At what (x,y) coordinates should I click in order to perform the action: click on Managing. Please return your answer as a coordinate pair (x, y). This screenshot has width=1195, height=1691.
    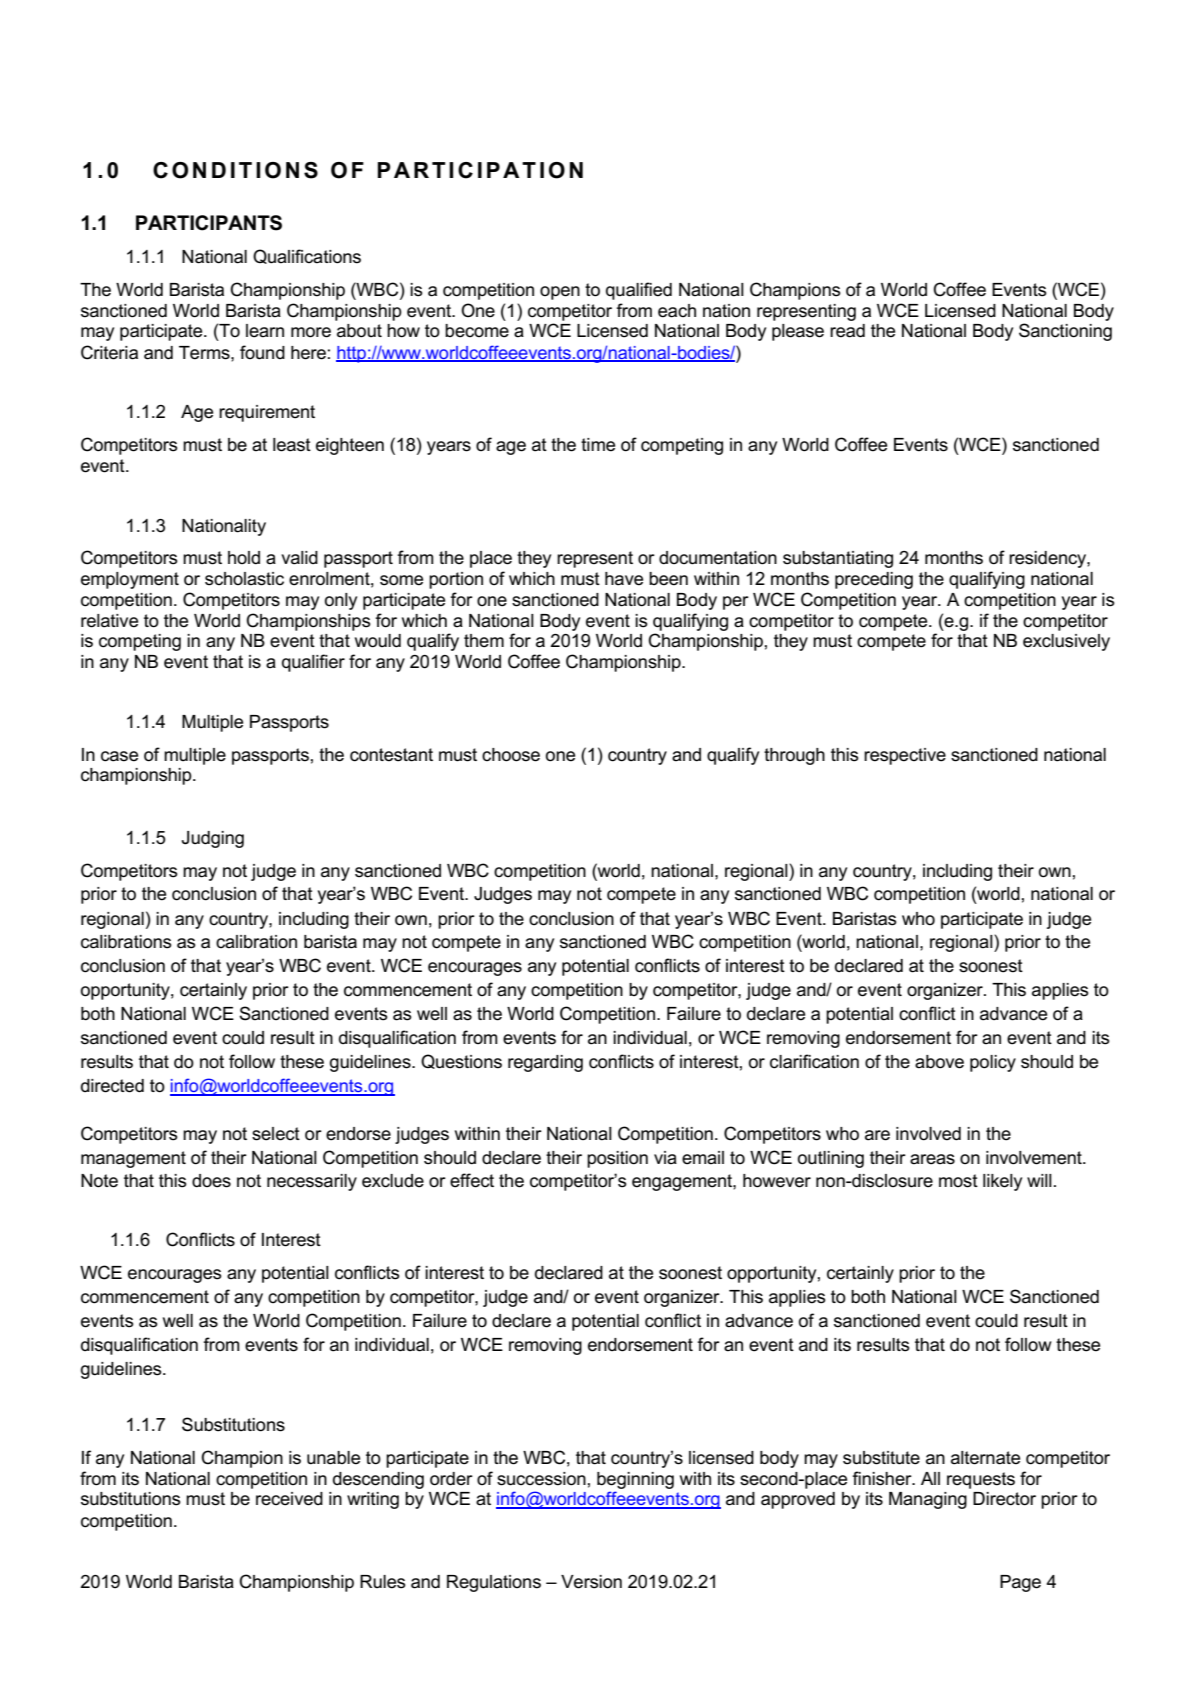
    Looking at the image, I should click on (928, 1500).
